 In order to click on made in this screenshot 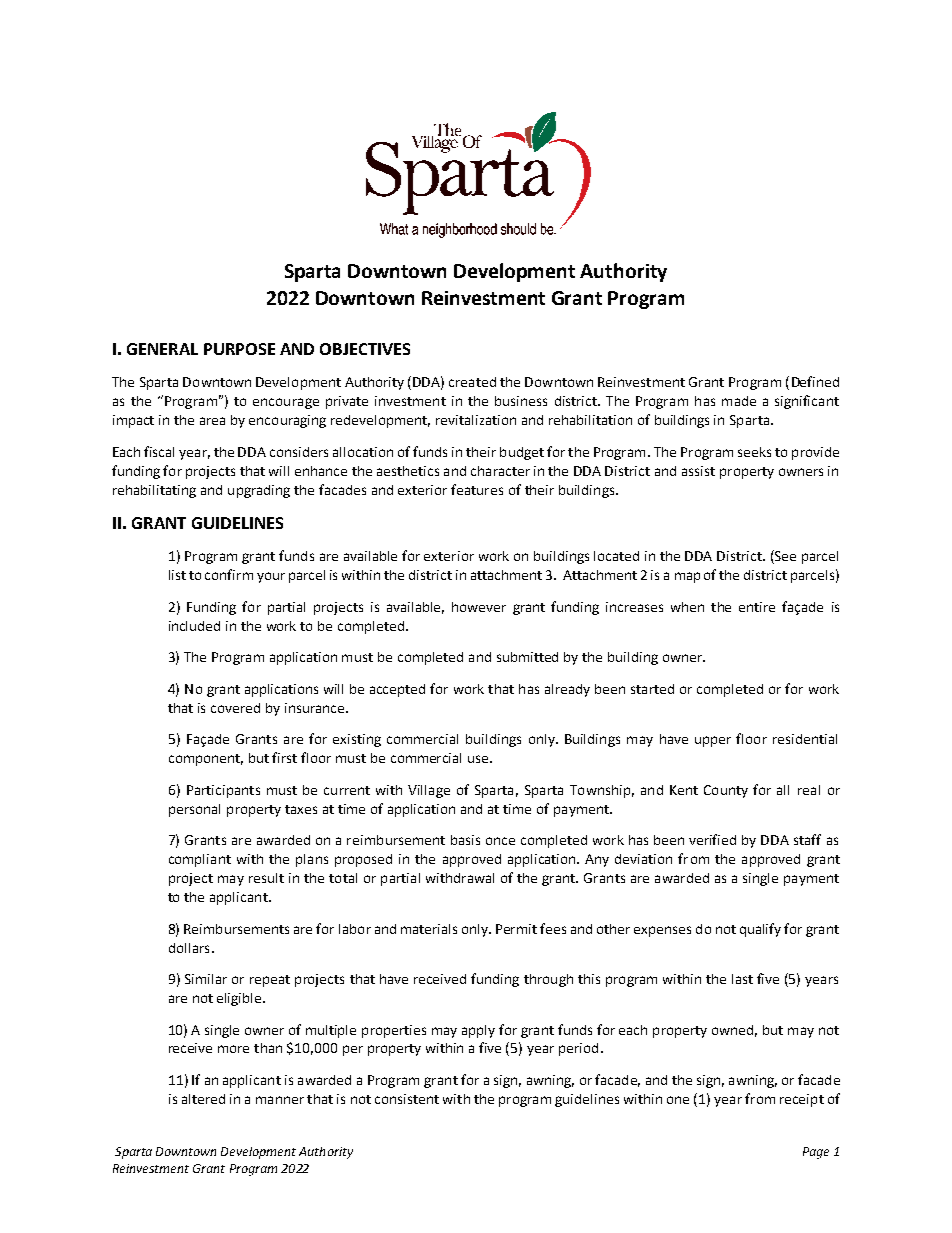, I will do `click(739, 401)`.
